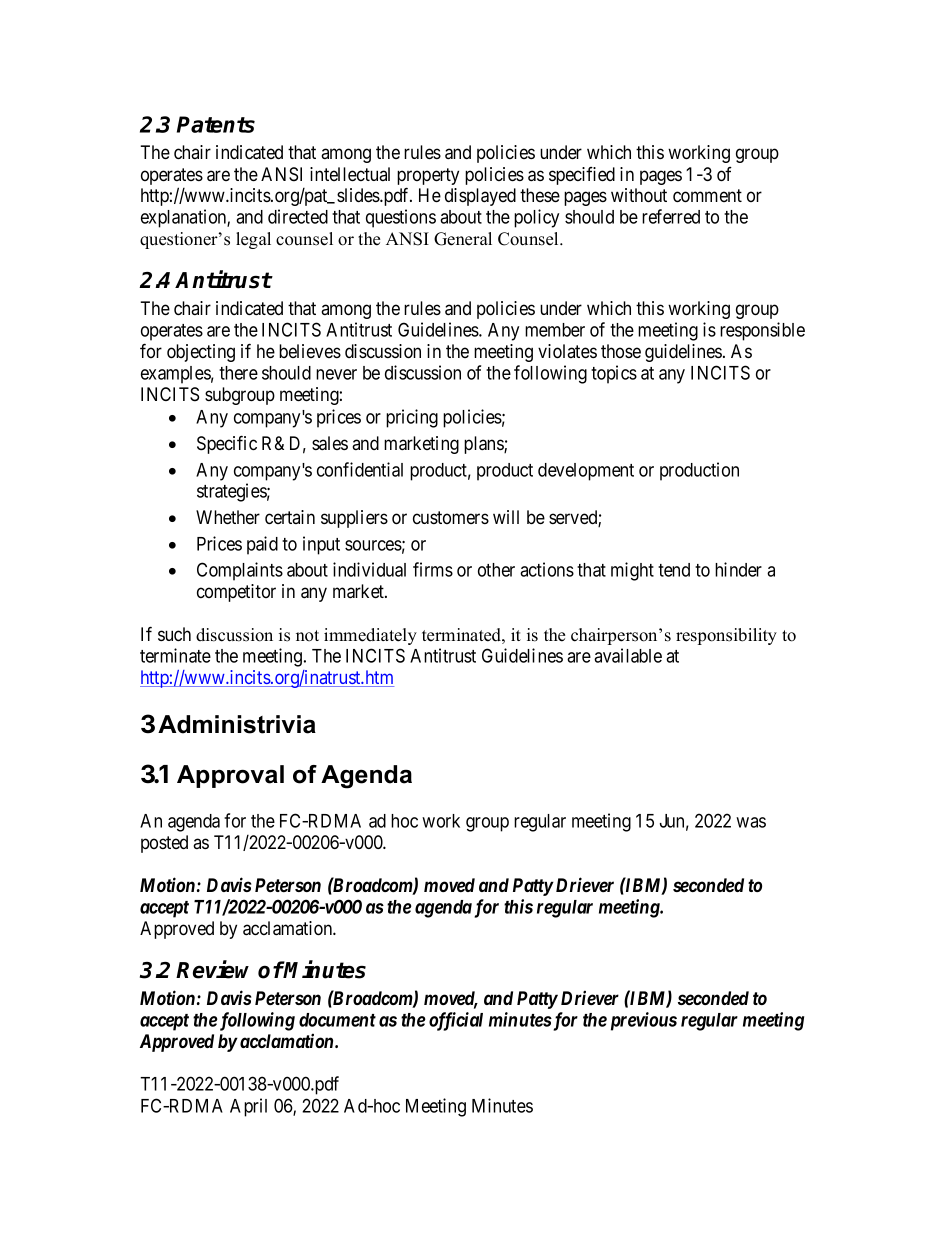 This image has height=1233, width=952. I want to click on Patents, so click(216, 124).
